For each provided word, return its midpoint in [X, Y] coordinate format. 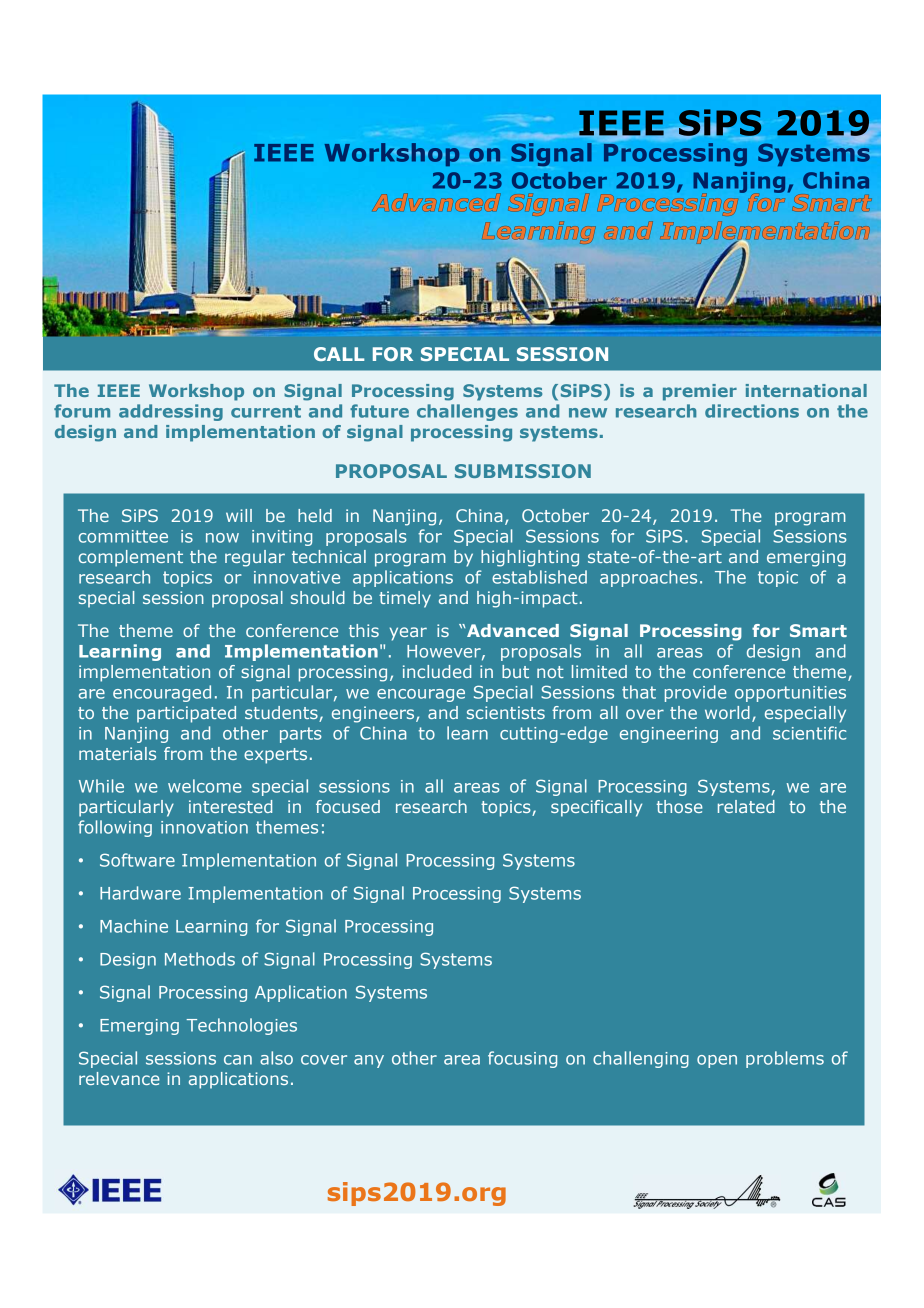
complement [131, 558]
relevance [119, 1078]
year [408, 634]
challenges [467, 412]
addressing [171, 412]
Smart [818, 630]
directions [752, 411]
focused [348, 806]
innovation [204, 827]
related [746, 806]
